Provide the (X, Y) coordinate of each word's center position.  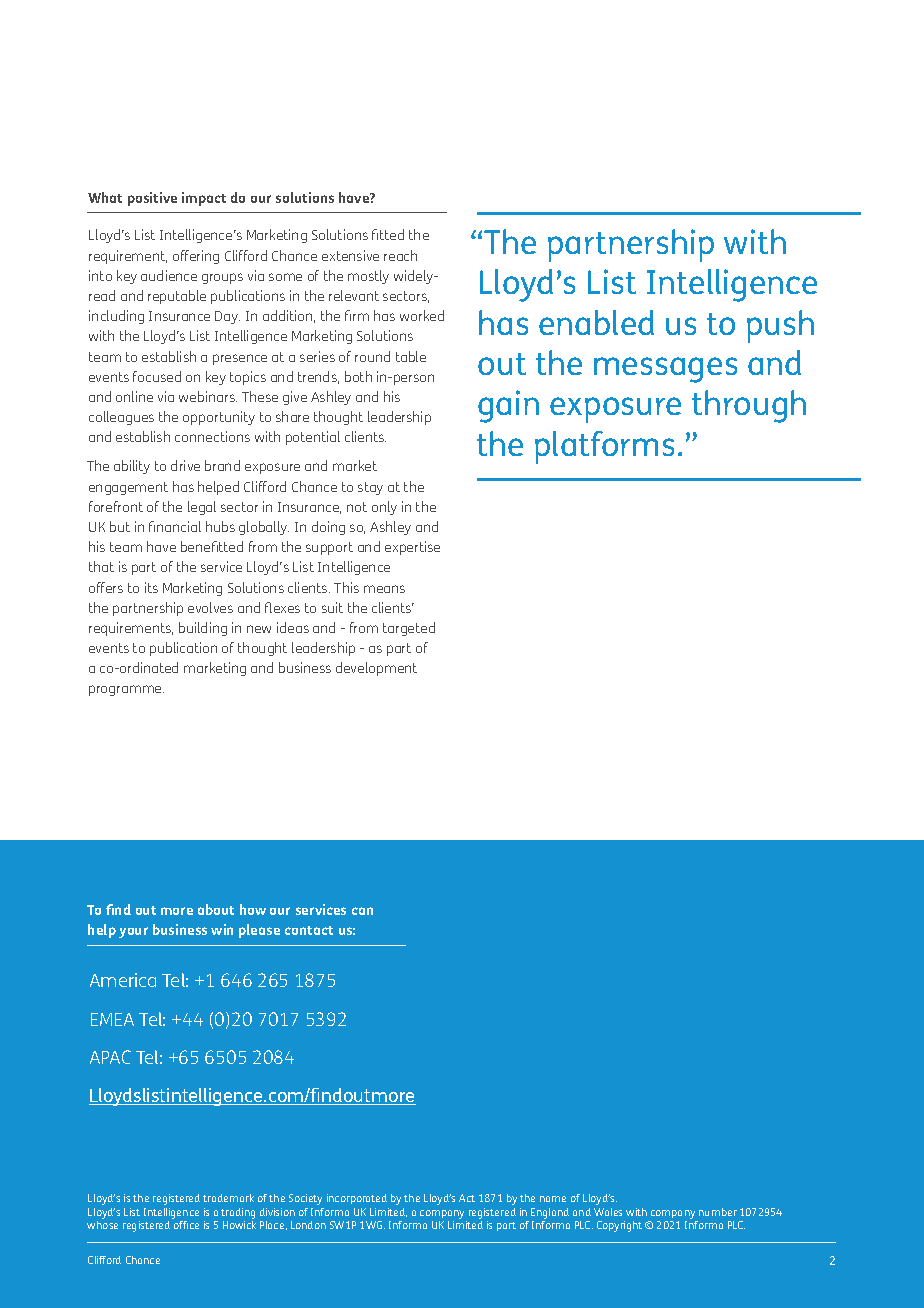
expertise (412, 548)
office (186, 1225)
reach (400, 255)
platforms (604, 447)
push (780, 326)
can (362, 911)
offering (196, 257)
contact (309, 930)
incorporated (357, 1199)
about (216, 909)
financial (175, 526)
